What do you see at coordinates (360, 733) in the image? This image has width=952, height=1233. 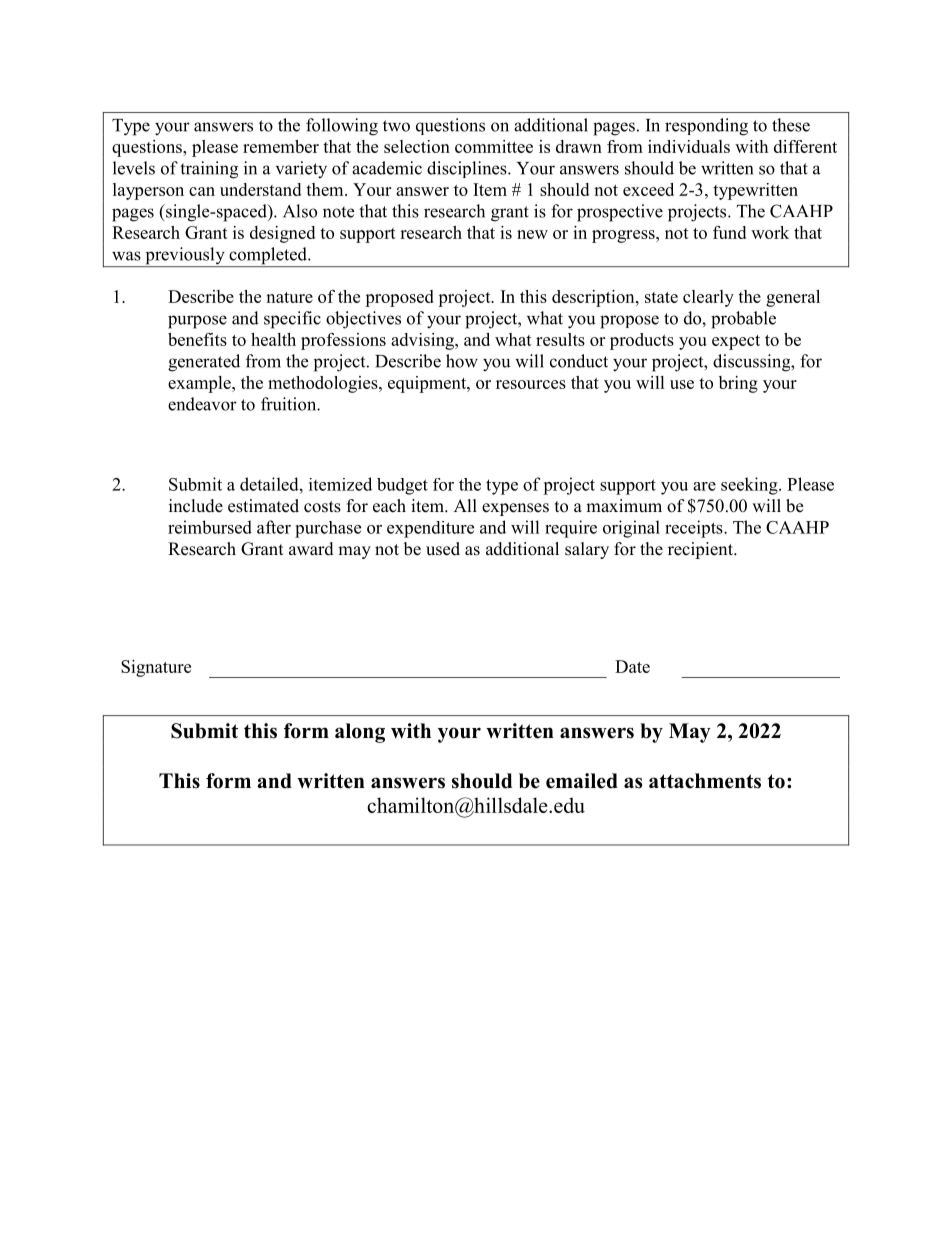 I see `along` at bounding box center [360, 733].
